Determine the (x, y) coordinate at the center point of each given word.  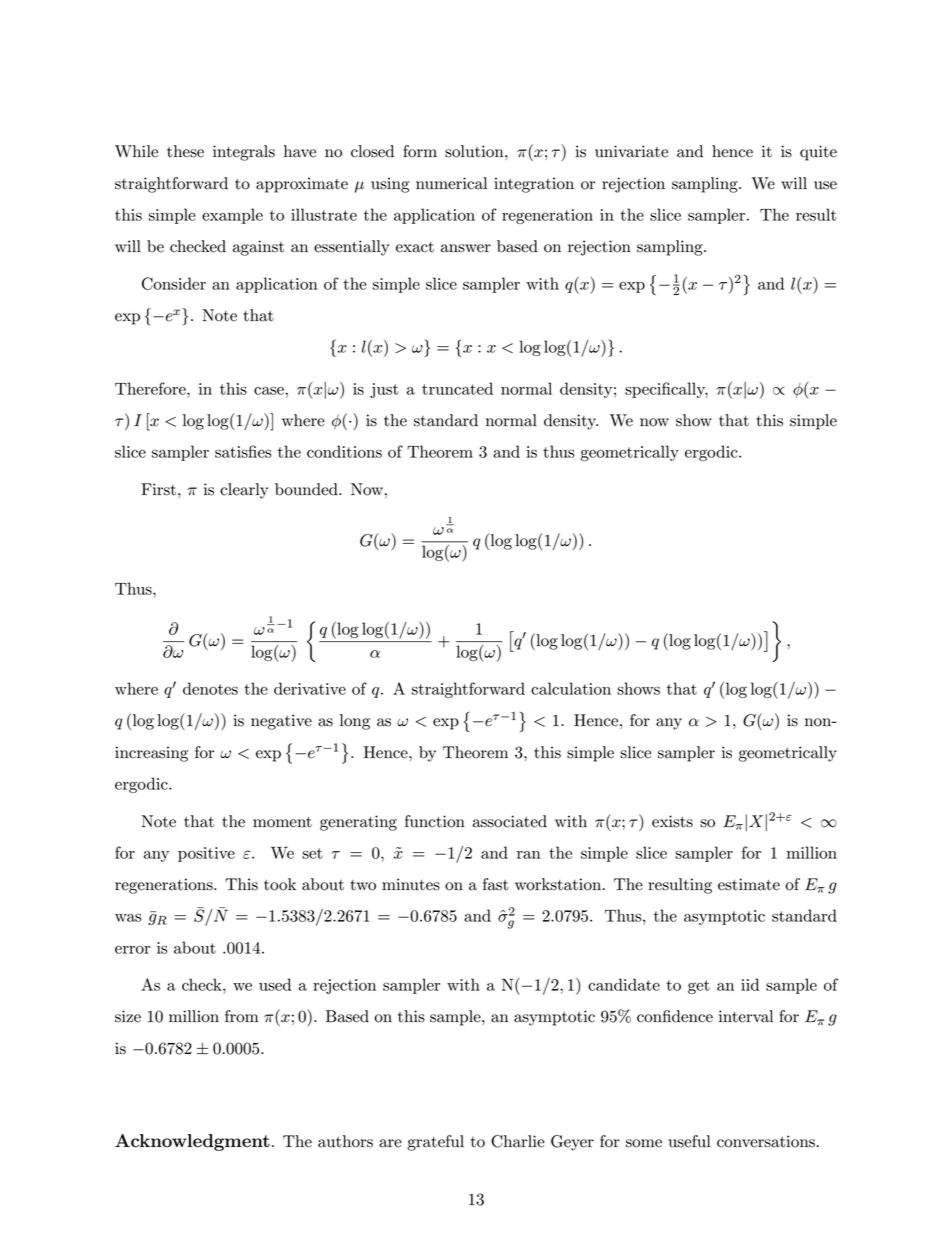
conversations (766, 1141)
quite (818, 153)
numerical (451, 183)
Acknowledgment (192, 1142)
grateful (435, 1143)
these (185, 151)
